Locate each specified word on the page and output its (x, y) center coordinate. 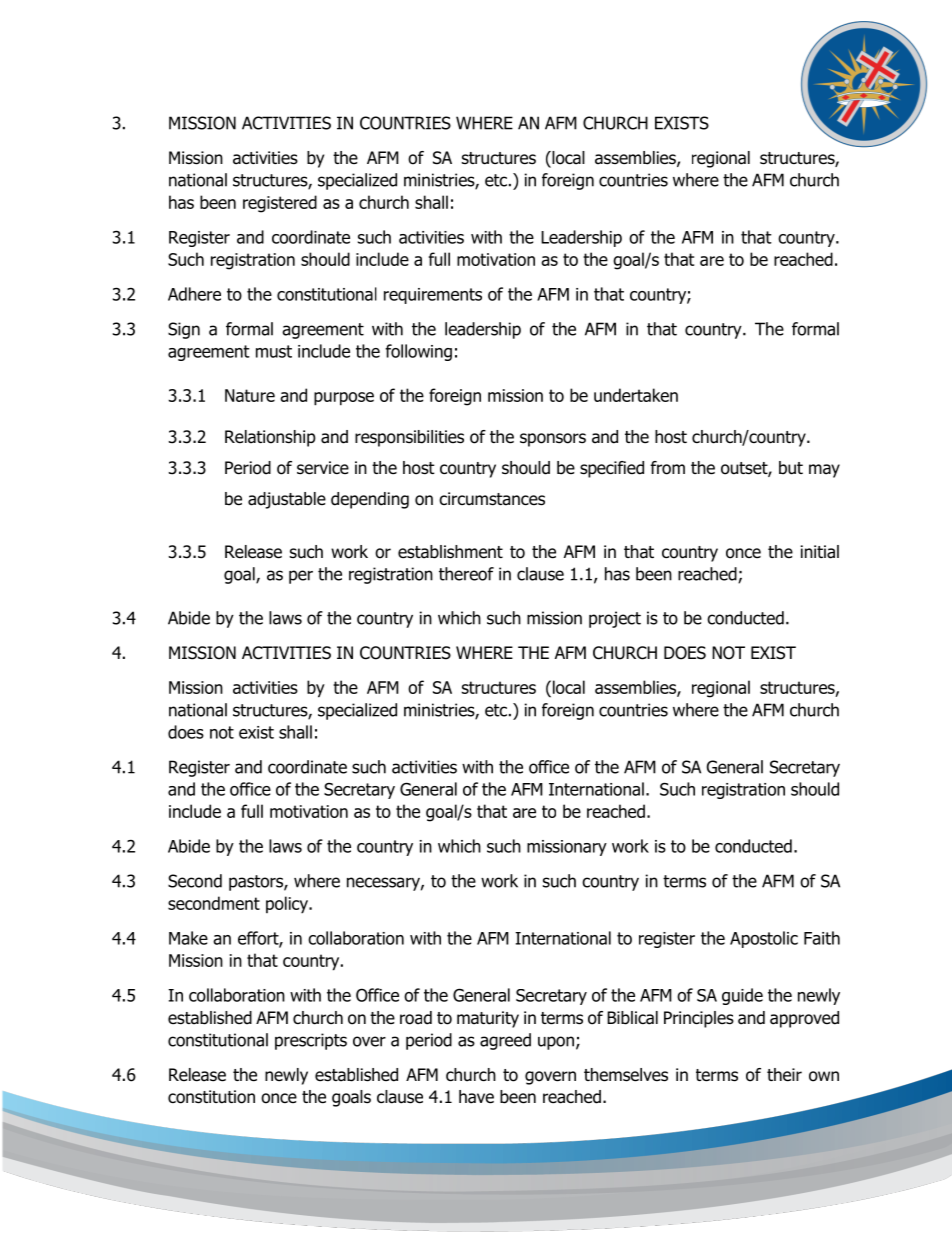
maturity (488, 1019)
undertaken (636, 395)
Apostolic (764, 939)
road (416, 1018)
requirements (433, 296)
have (476, 1097)
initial (820, 552)
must (274, 351)
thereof (466, 574)
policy (288, 905)
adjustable (287, 500)
